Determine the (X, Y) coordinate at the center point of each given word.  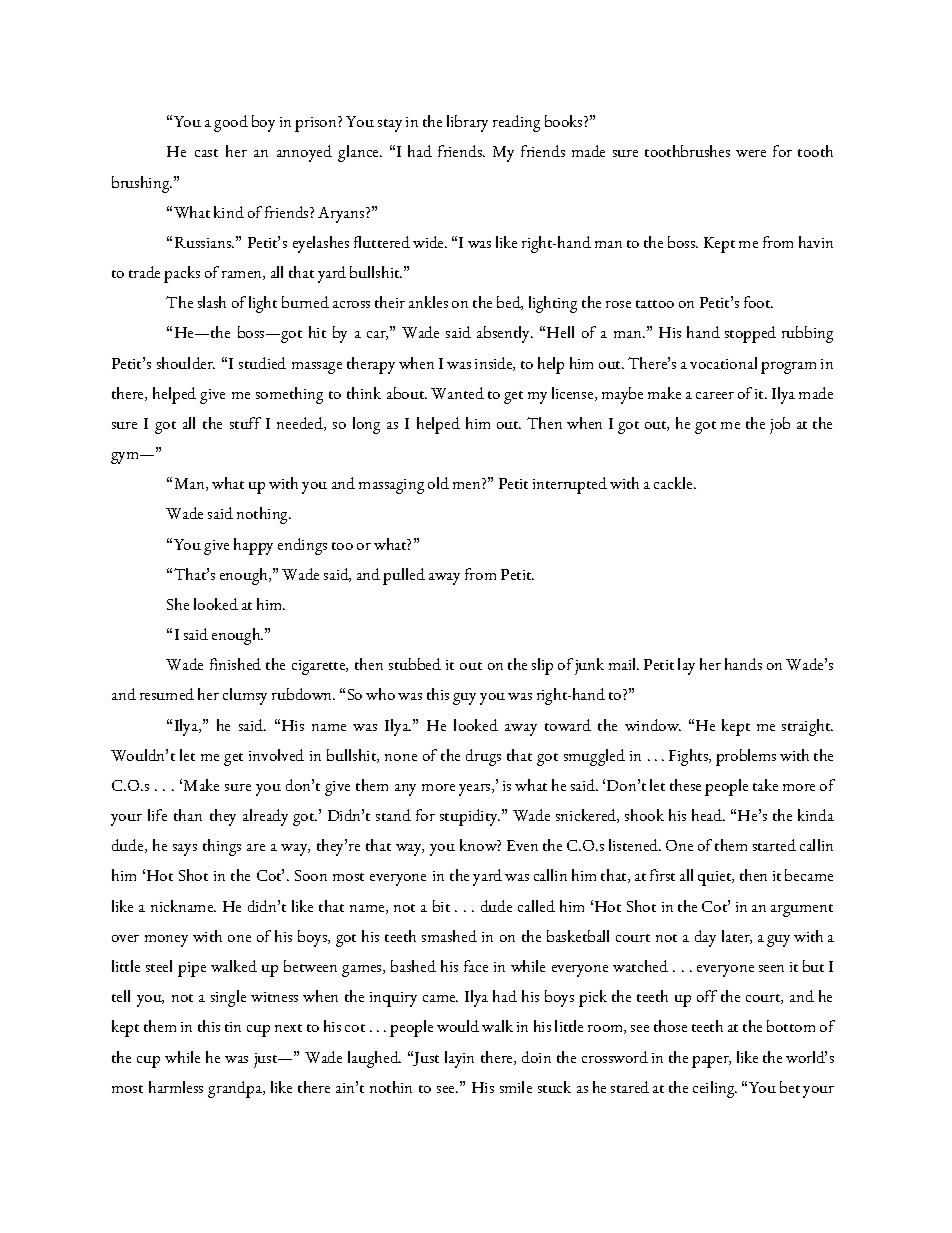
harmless (176, 1087)
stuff (245, 423)
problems (746, 757)
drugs (483, 757)
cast (206, 153)
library (467, 123)
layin (459, 1059)
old (438, 483)
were (751, 153)
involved (276, 755)
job (780, 425)
